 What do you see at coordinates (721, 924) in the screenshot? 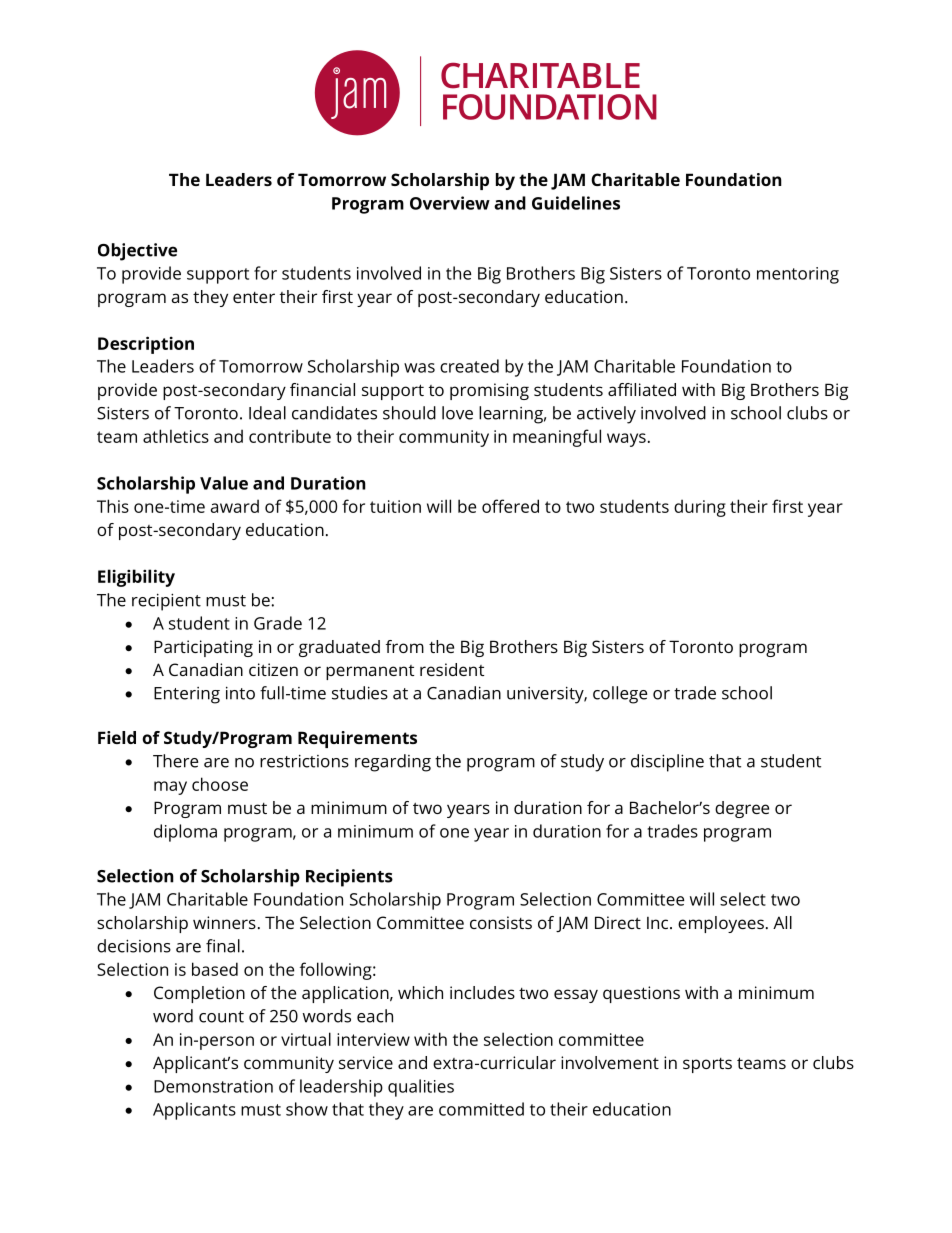
I see `employees` at bounding box center [721, 924].
